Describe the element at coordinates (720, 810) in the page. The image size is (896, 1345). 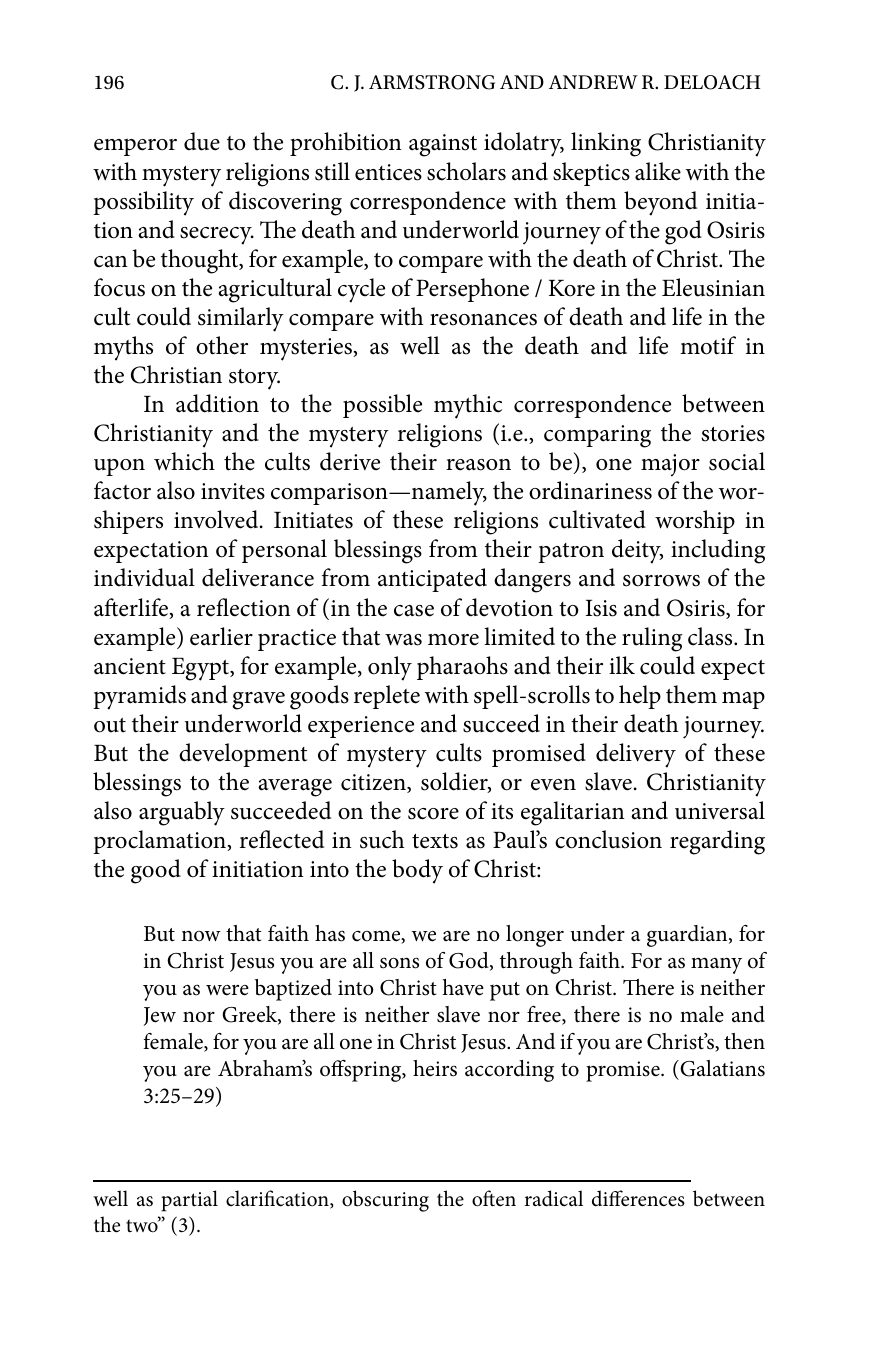
I see `universal` at that location.
